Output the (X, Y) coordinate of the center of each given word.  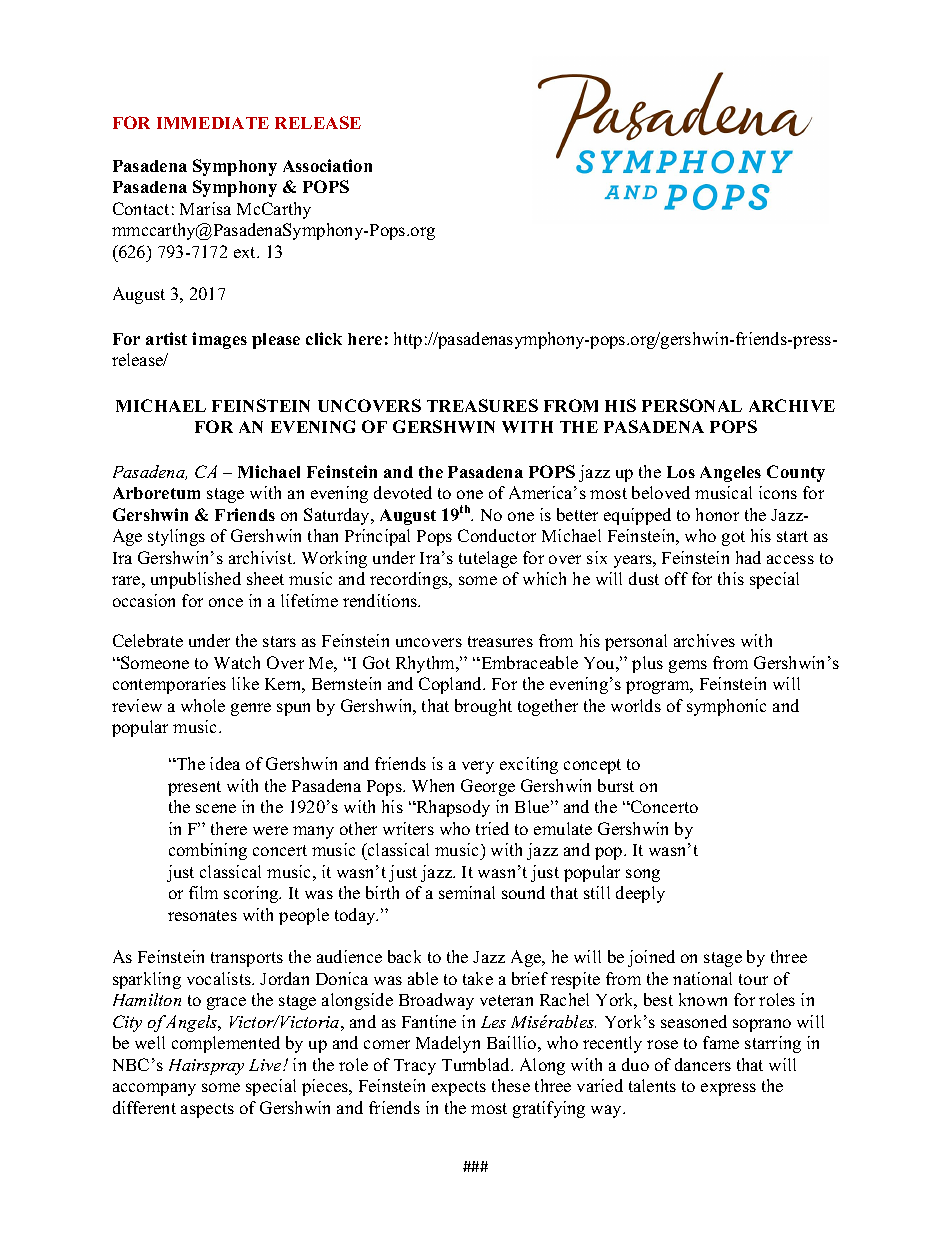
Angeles (730, 474)
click (324, 338)
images (219, 340)
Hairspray (206, 1067)
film (203, 892)
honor (717, 514)
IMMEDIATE (213, 123)
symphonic (726, 707)
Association (327, 165)
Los (681, 472)
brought (483, 707)
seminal (467, 892)
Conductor (497, 535)
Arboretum (156, 493)
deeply (640, 894)
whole (203, 705)
